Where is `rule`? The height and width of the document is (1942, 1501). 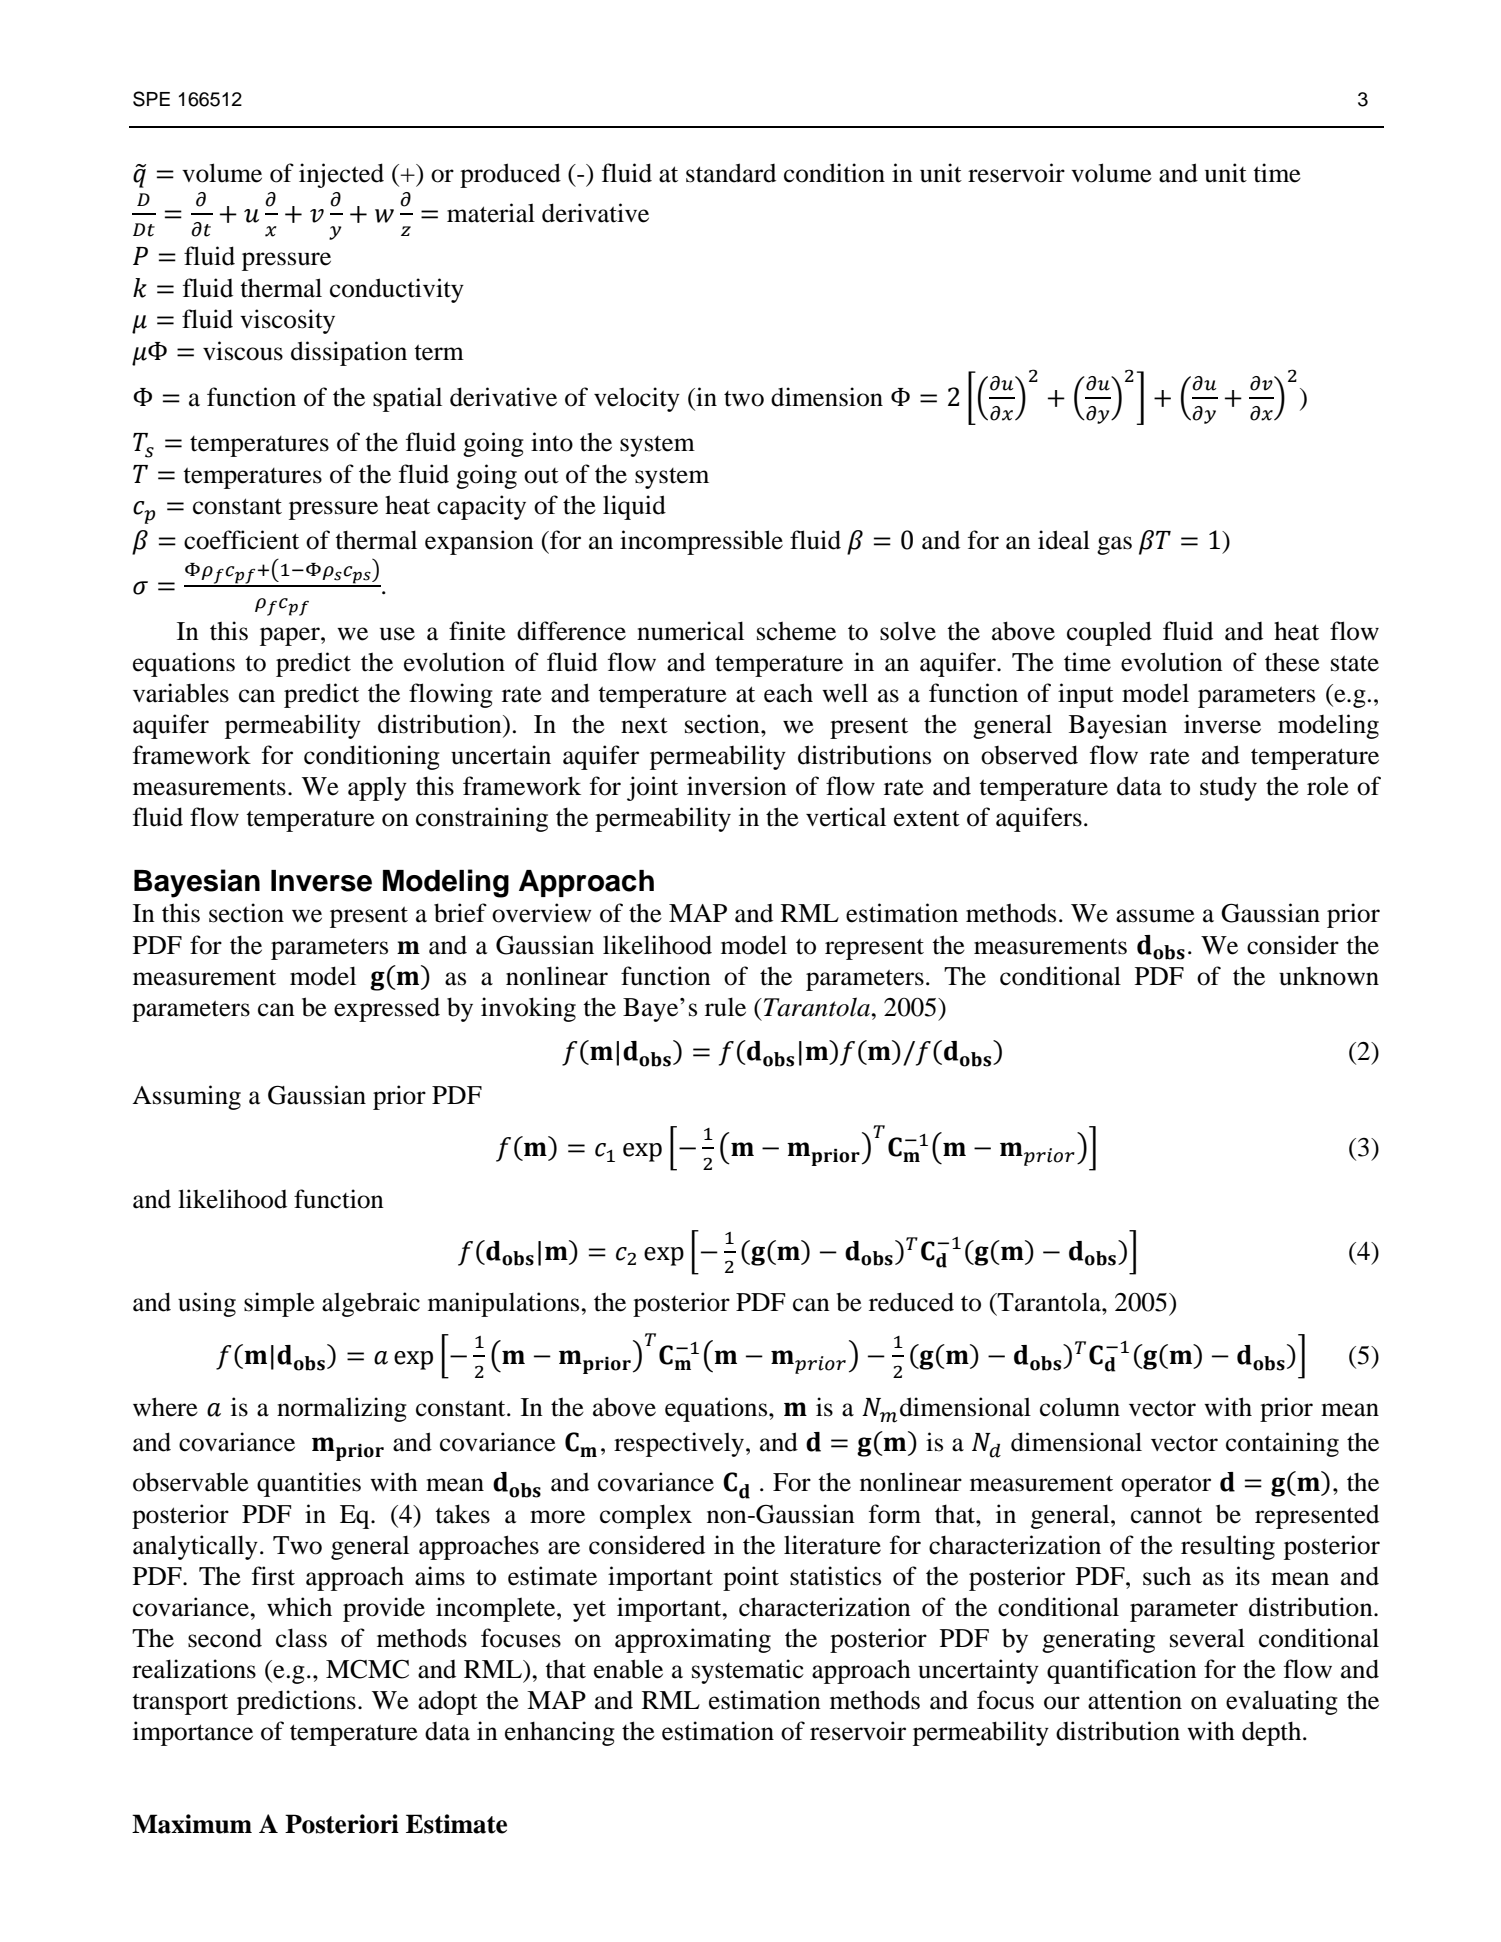
rule is located at coordinates (725, 1007).
